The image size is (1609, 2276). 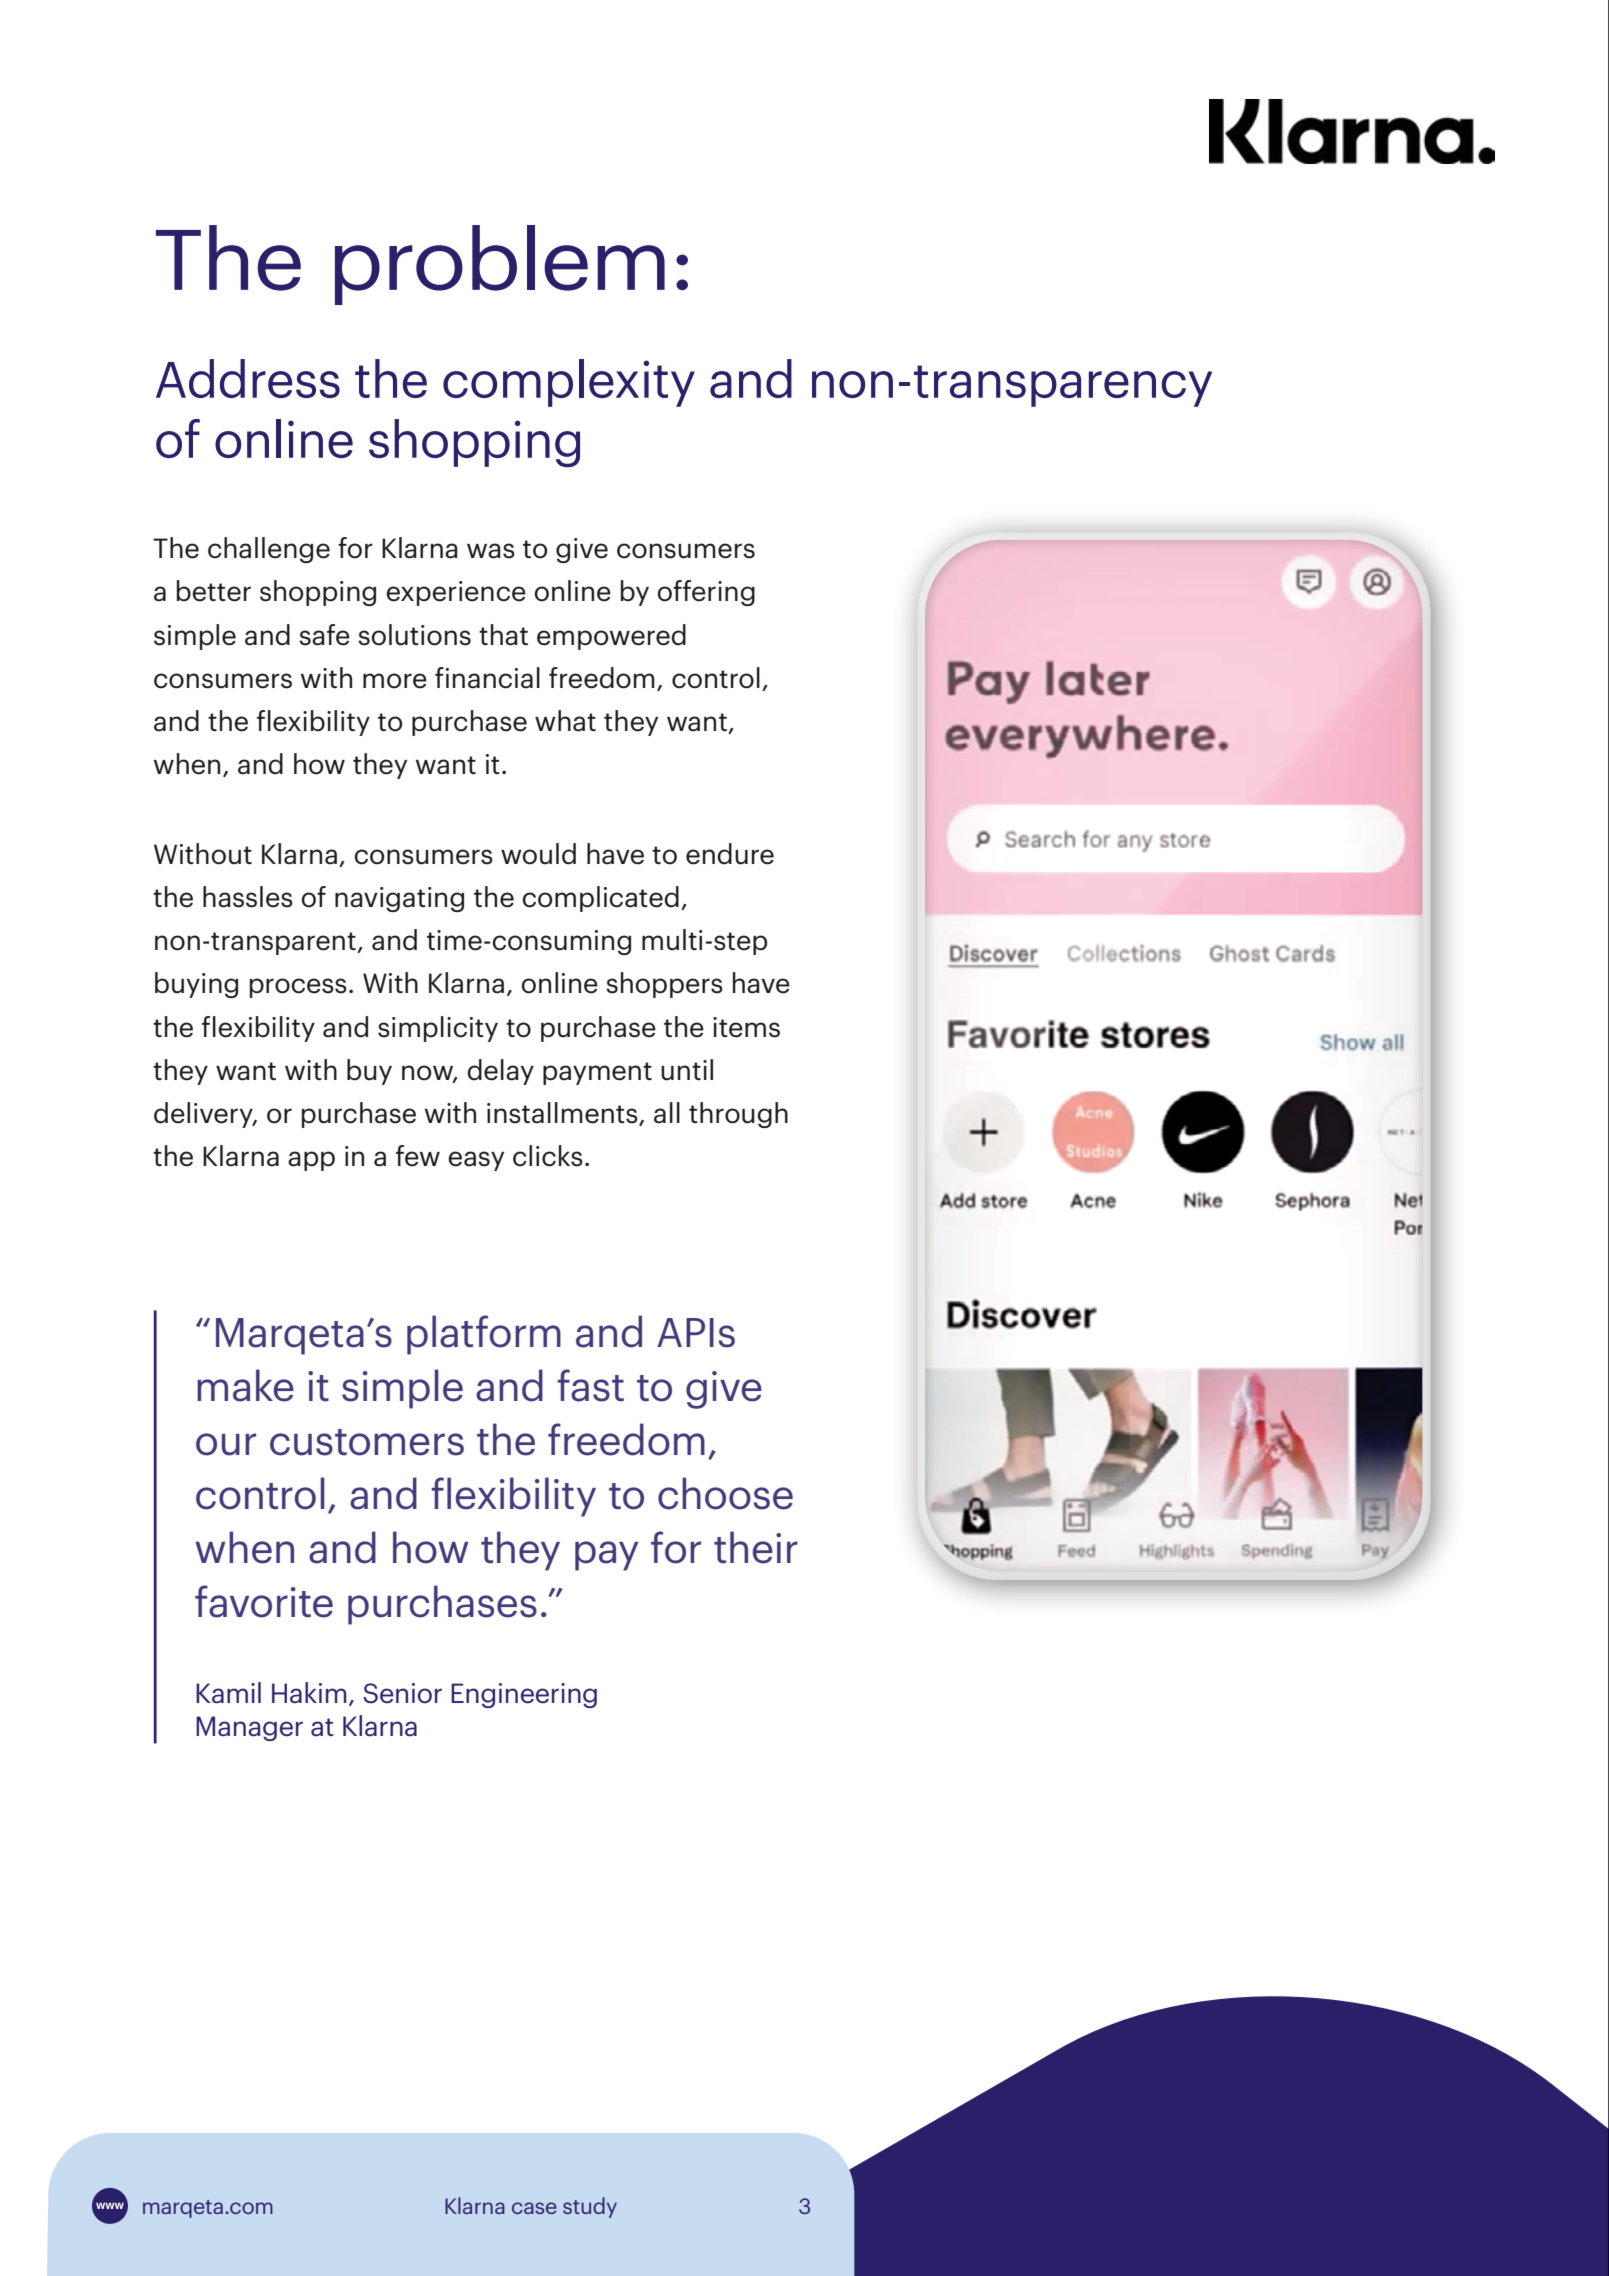 What do you see at coordinates (524, 1695) in the screenshot?
I see `Engineering` at bounding box center [524, 1695].
